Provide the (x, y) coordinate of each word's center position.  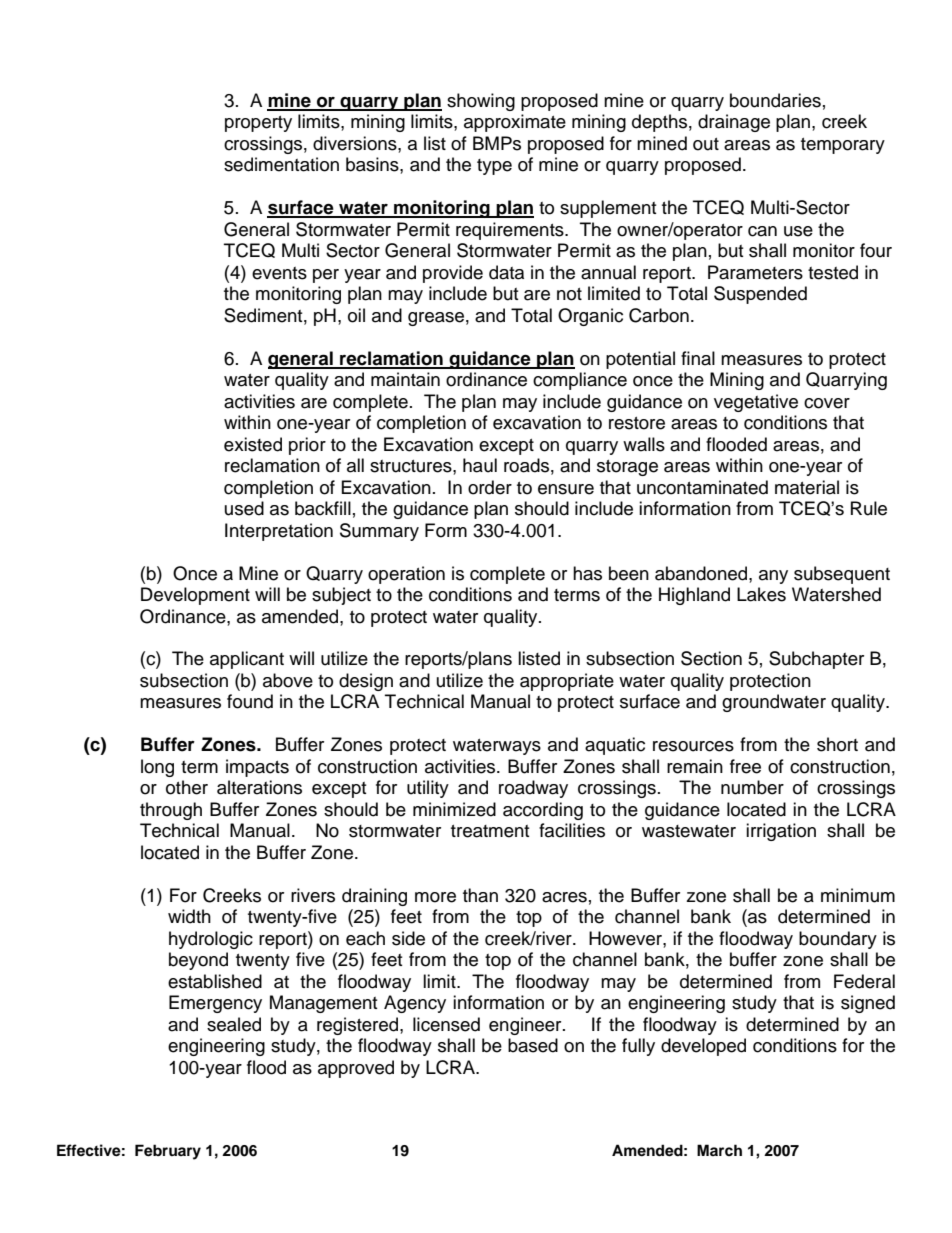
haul (480, 465)
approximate (515, 123)
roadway (533, 789)
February (168, 1152)
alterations (259, 787)
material (807, 487)
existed (253, 444)
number (752, 787)
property (258, 124)
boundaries (775, 100)
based (533, 1045)
